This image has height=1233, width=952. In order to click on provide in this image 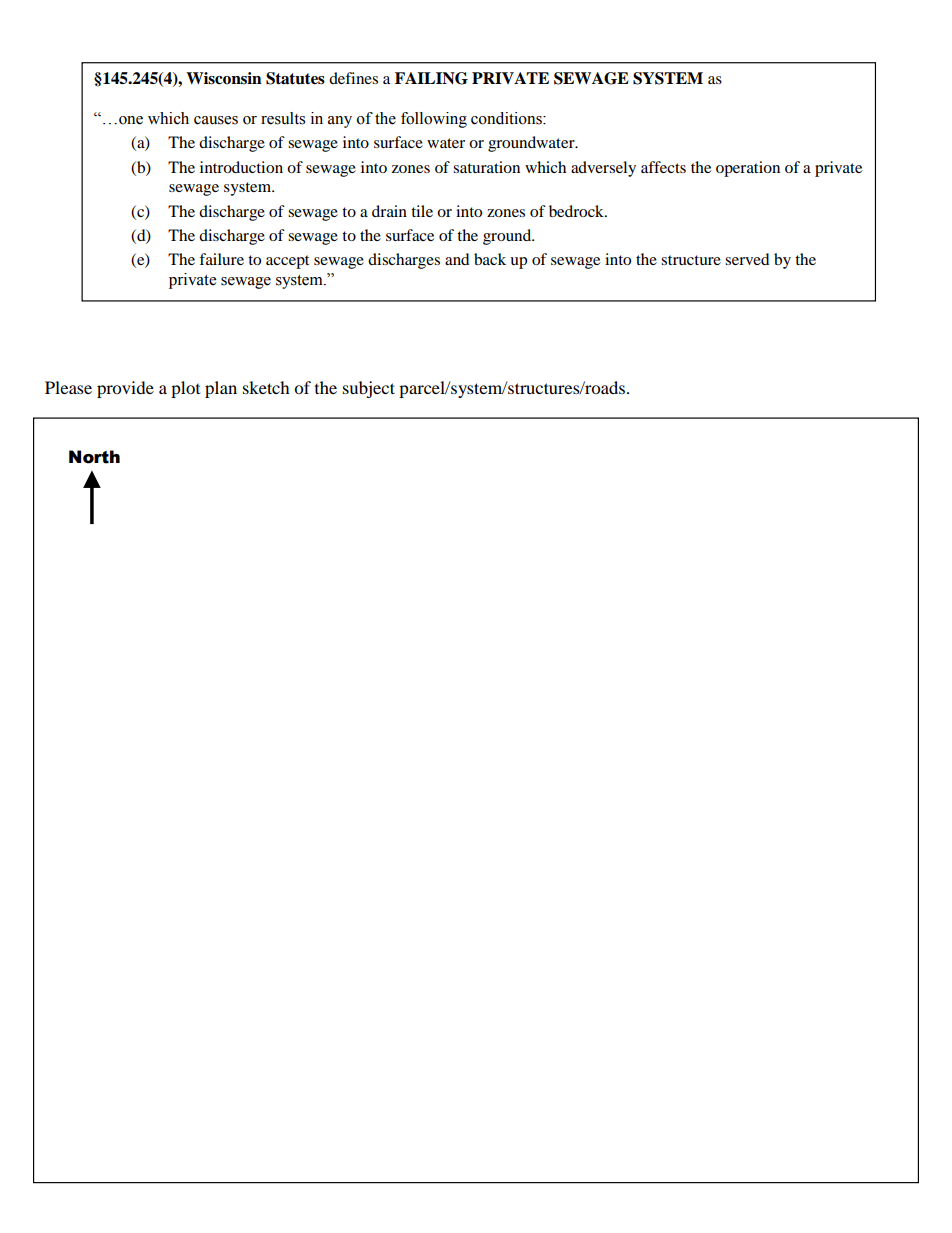, I will do `click(125, 389)`.
